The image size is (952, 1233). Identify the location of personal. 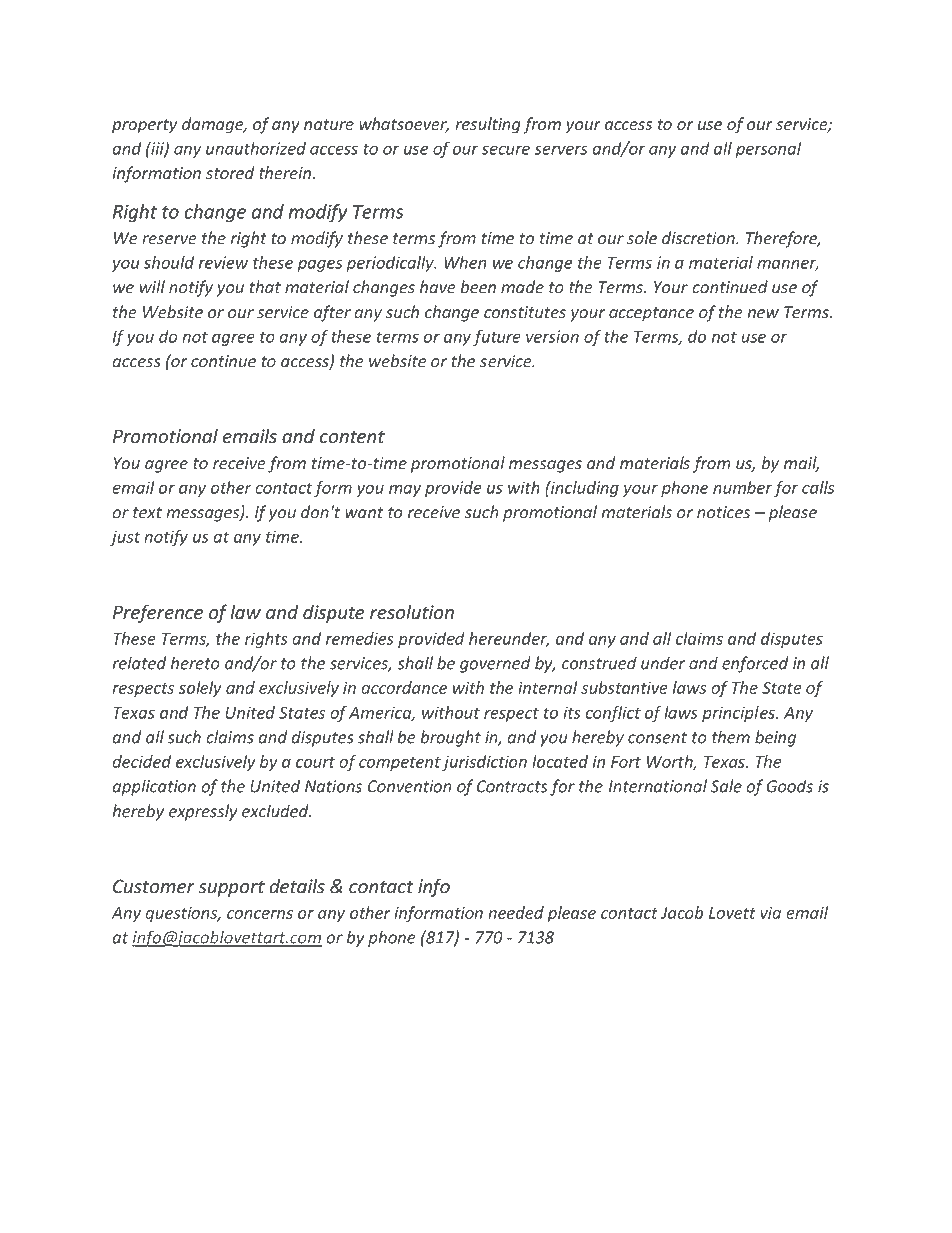
(768, 150).
